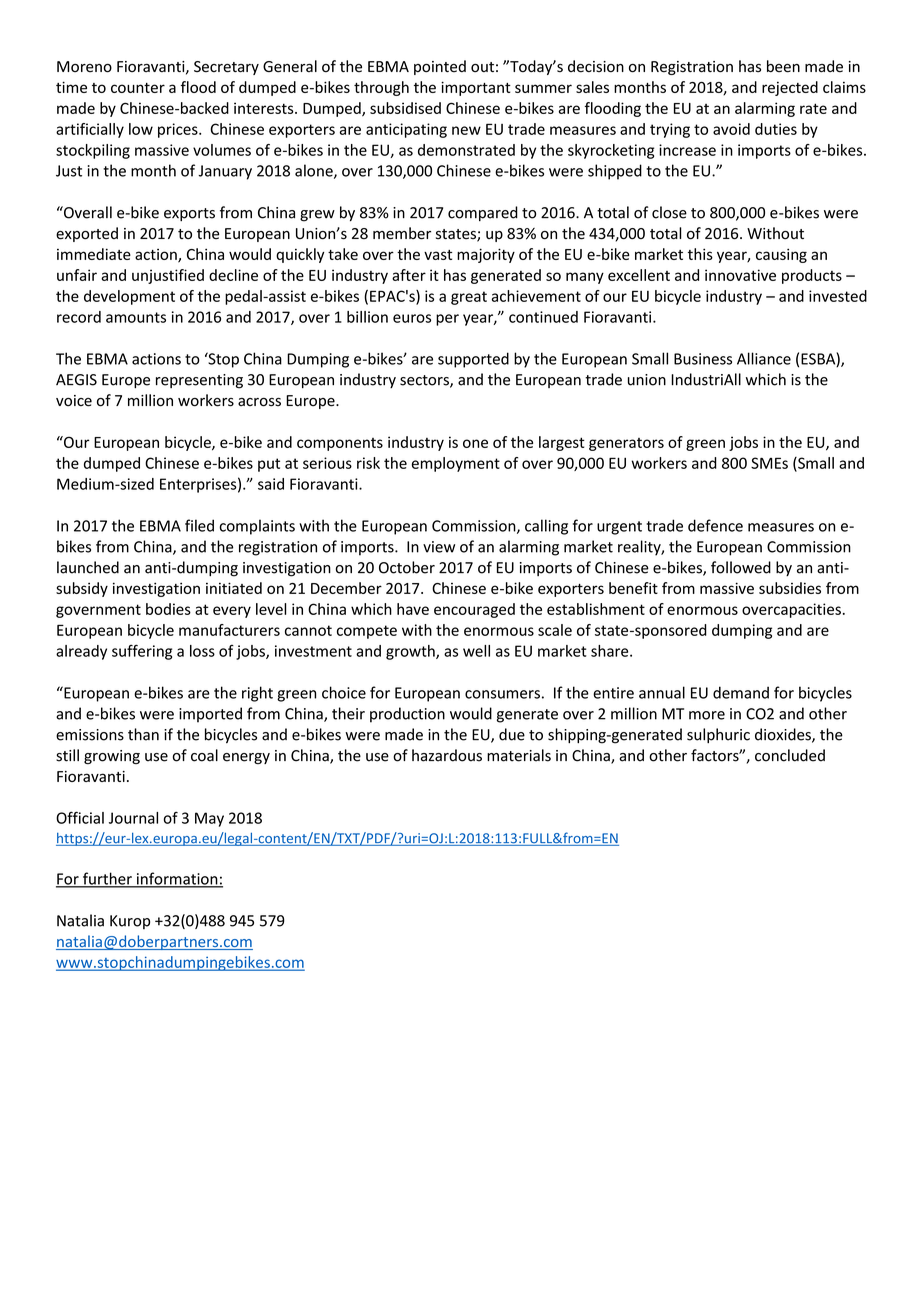 The width and height of the screenshot is (924, 1309). Describe the element at coordinates (741, 692) in the screenshot. I see `demand` at that location.
